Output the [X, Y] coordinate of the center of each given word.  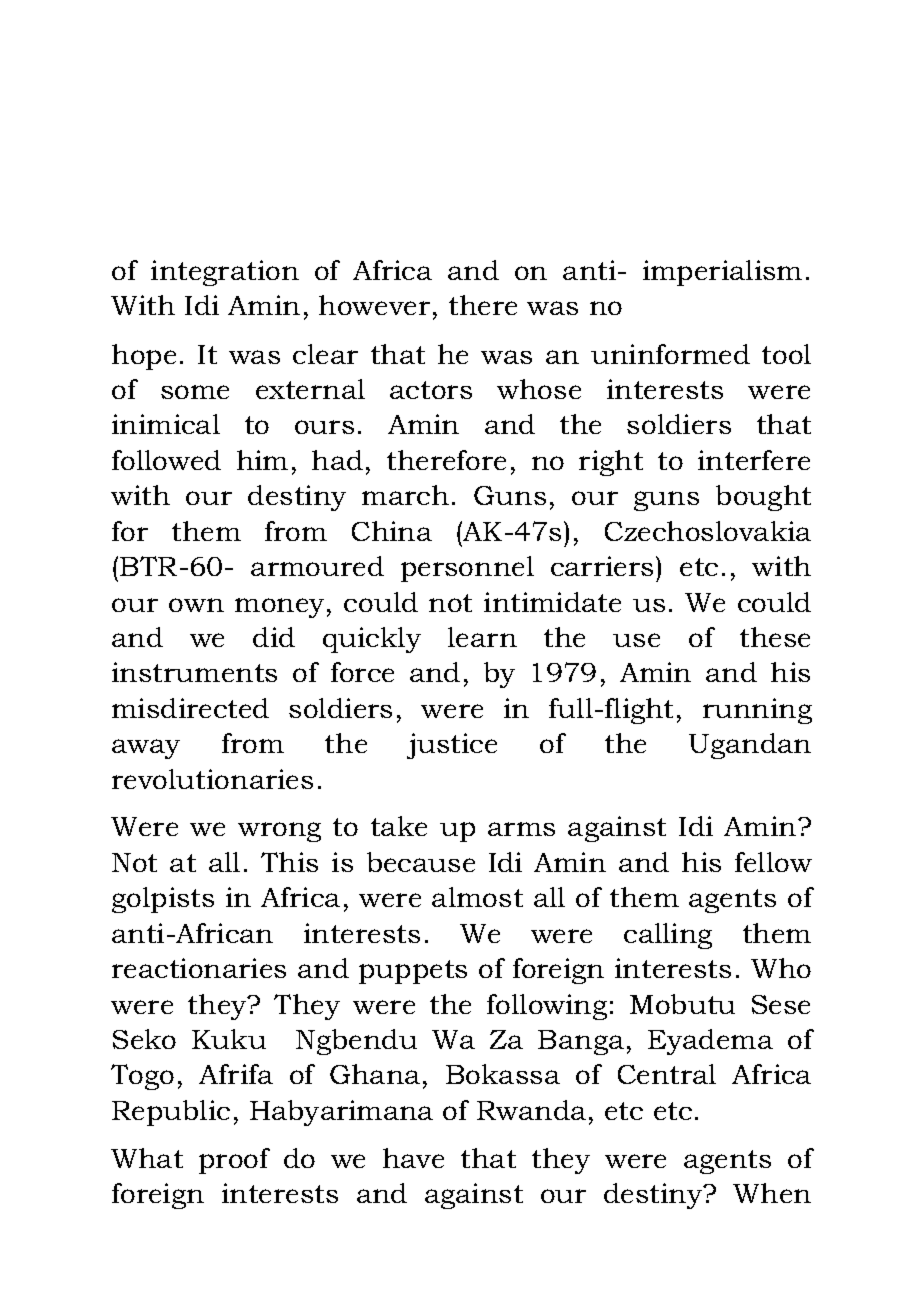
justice [452, 746]
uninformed [670, 354]
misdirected [190, 708]
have [413, 1158]
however [374, 305]
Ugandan [750, 746]
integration [225, 273]
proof [234, 1161]
